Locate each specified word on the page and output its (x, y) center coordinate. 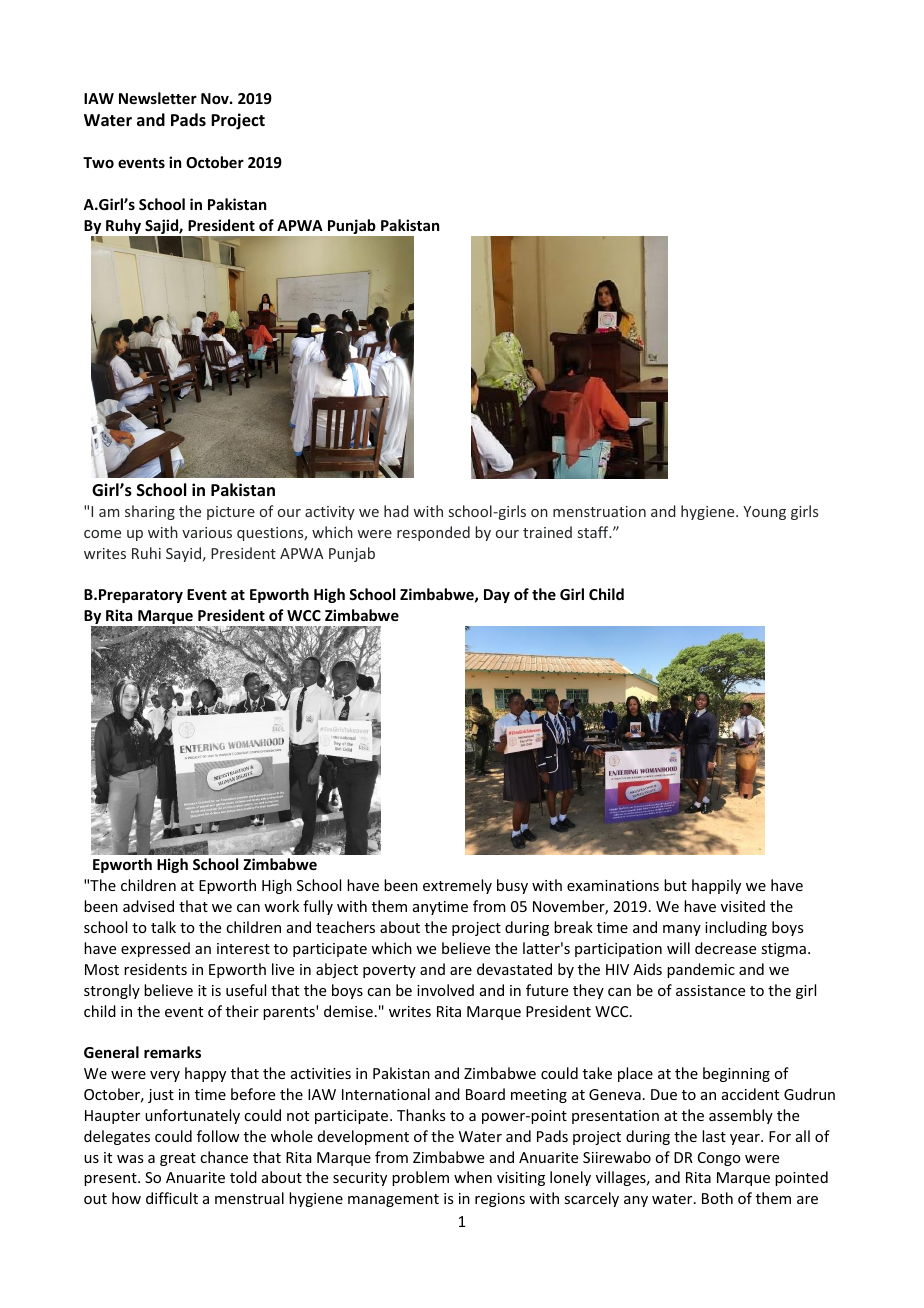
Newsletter (158, 98)
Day (497, 596)
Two (98, 162)
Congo (719, 1159)
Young (764, 513)
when (473, 1177)
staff (594, 532)
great (178, 1159)
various (207, 532)
